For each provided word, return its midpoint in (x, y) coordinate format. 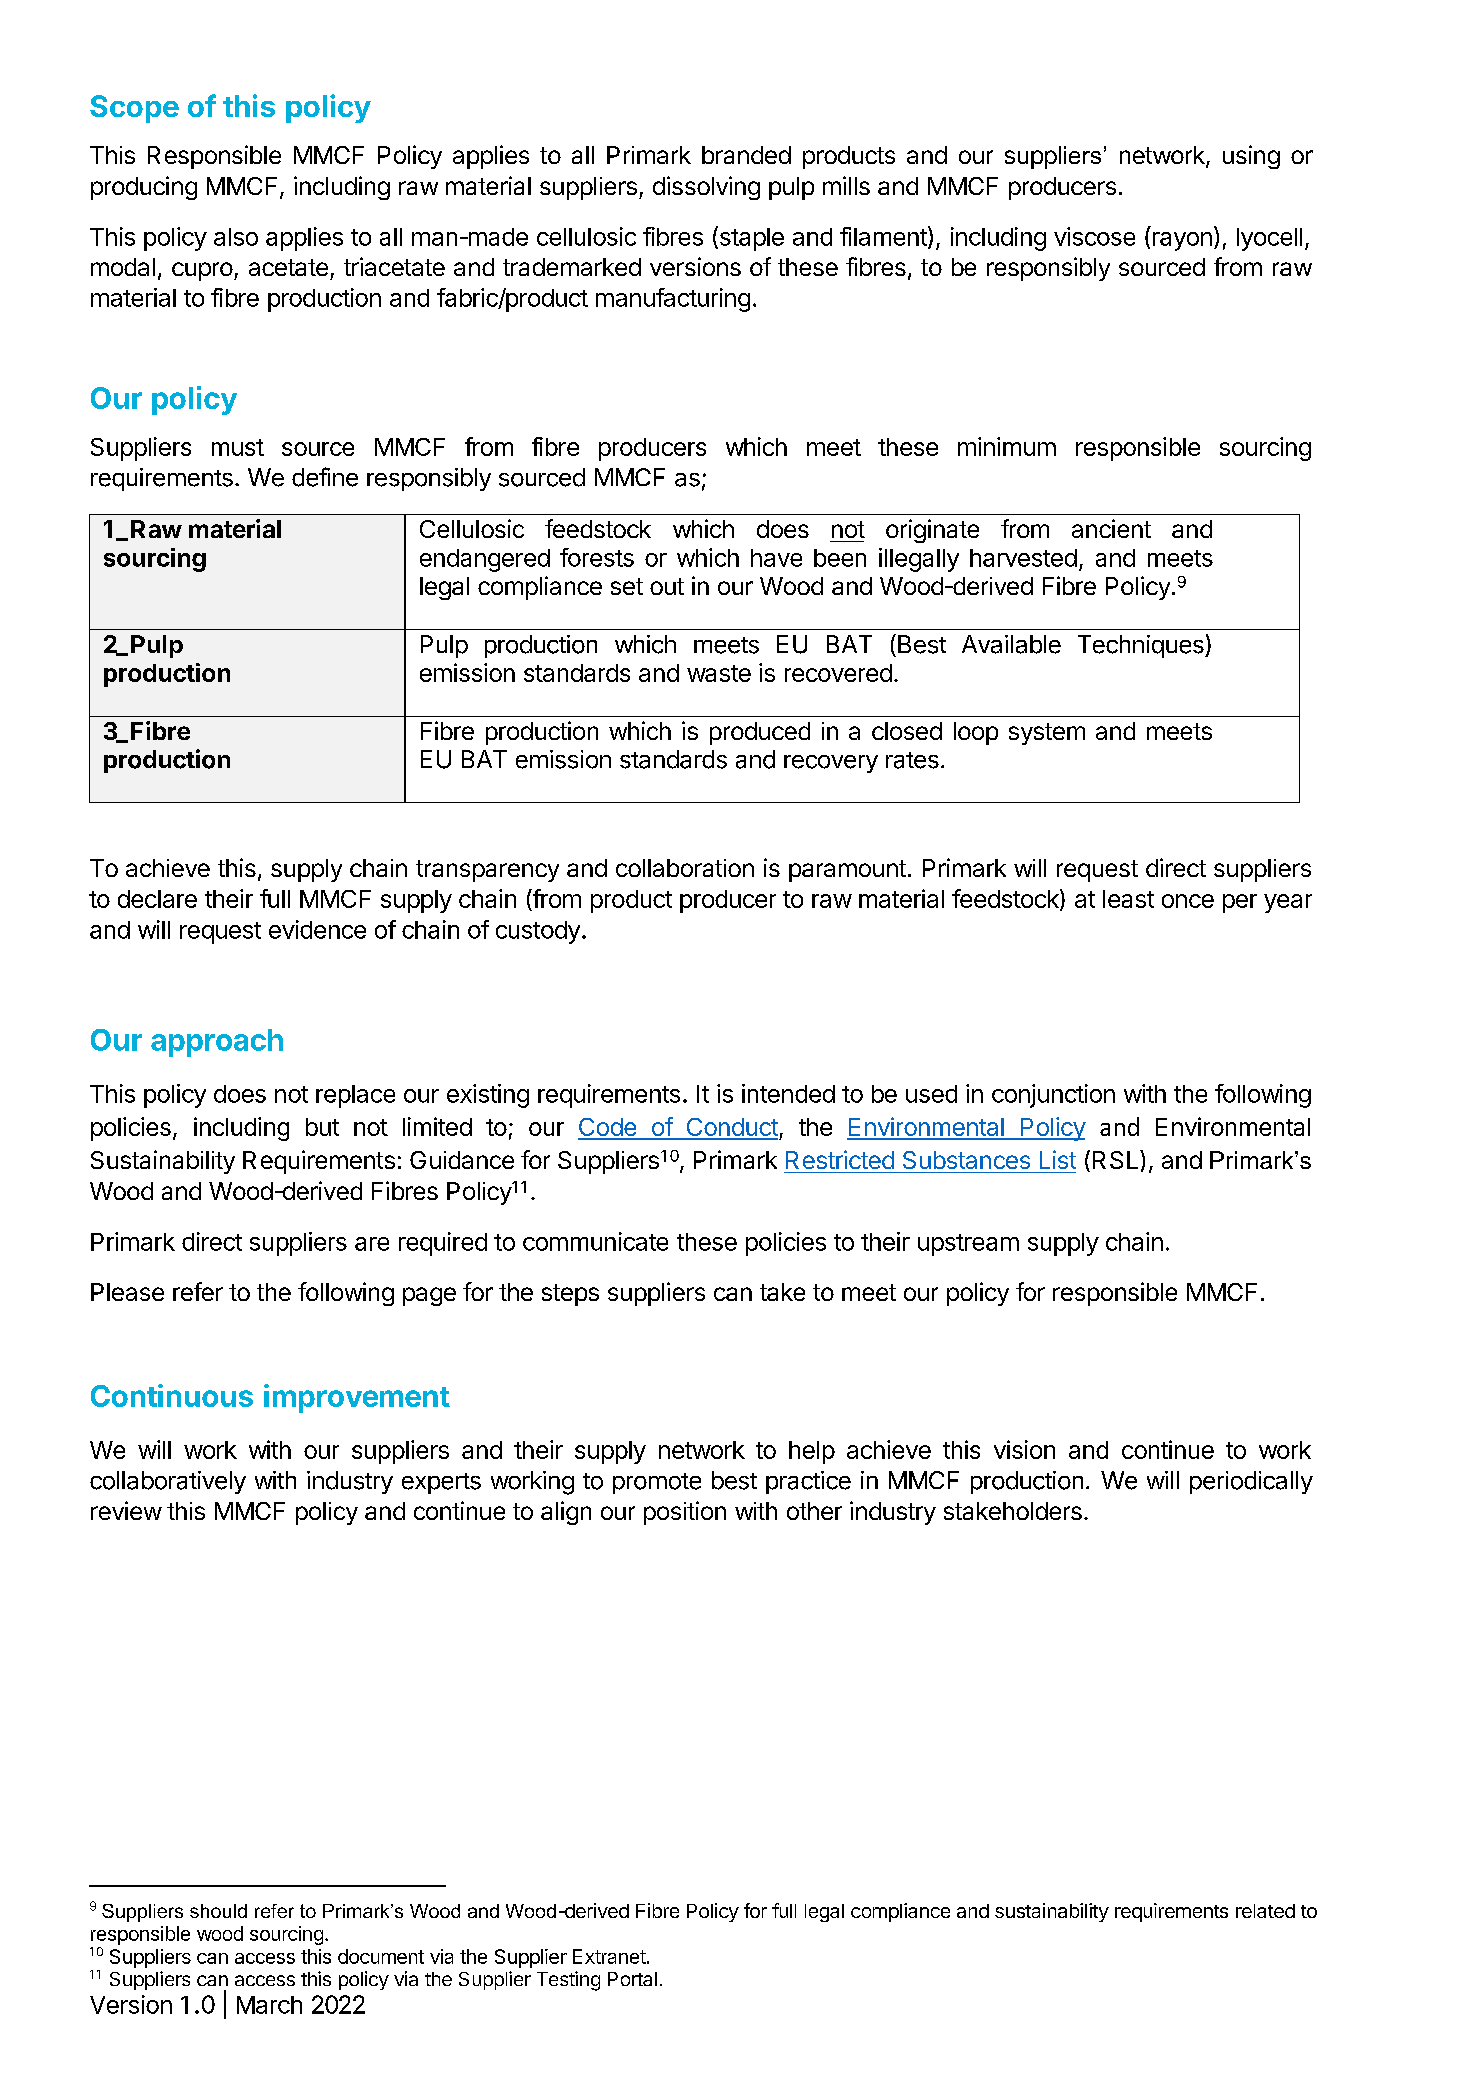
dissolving (706, 188)
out (667, 586)
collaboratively (168, 1482)
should (218, 1911)
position (685, 1513)
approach (217, 1043)
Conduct (731, 1128)
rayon (1182, 241)
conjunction (1053, 1096)
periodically (1251, 1482)
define (325, 477)
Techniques (1142, 646)
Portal (632, 1979)
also (236, 237)
